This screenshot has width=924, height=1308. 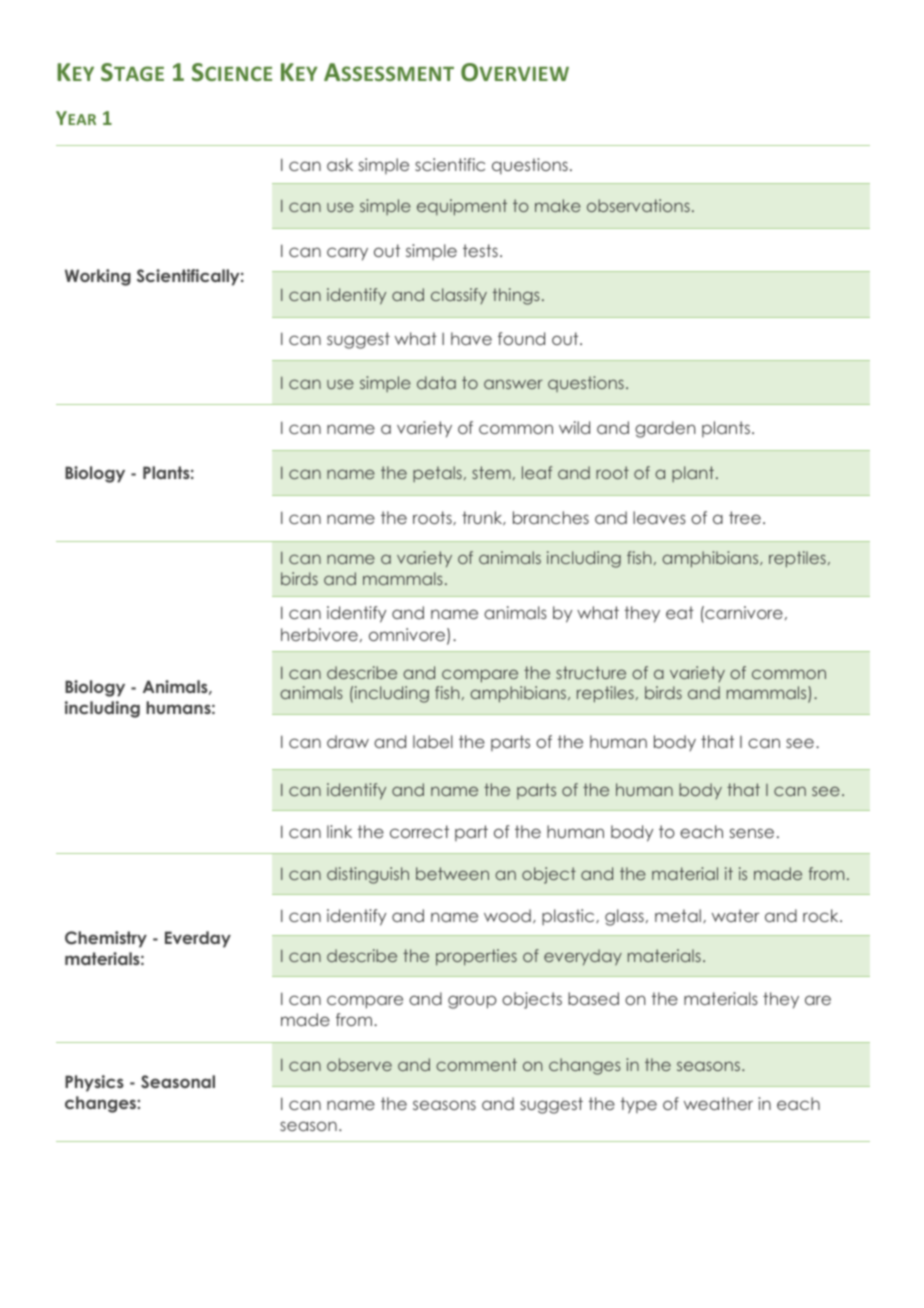 What do you see at coordinates (198, 939) in the screenshot?
I see `Everday` at bounding box center [198, 939].
